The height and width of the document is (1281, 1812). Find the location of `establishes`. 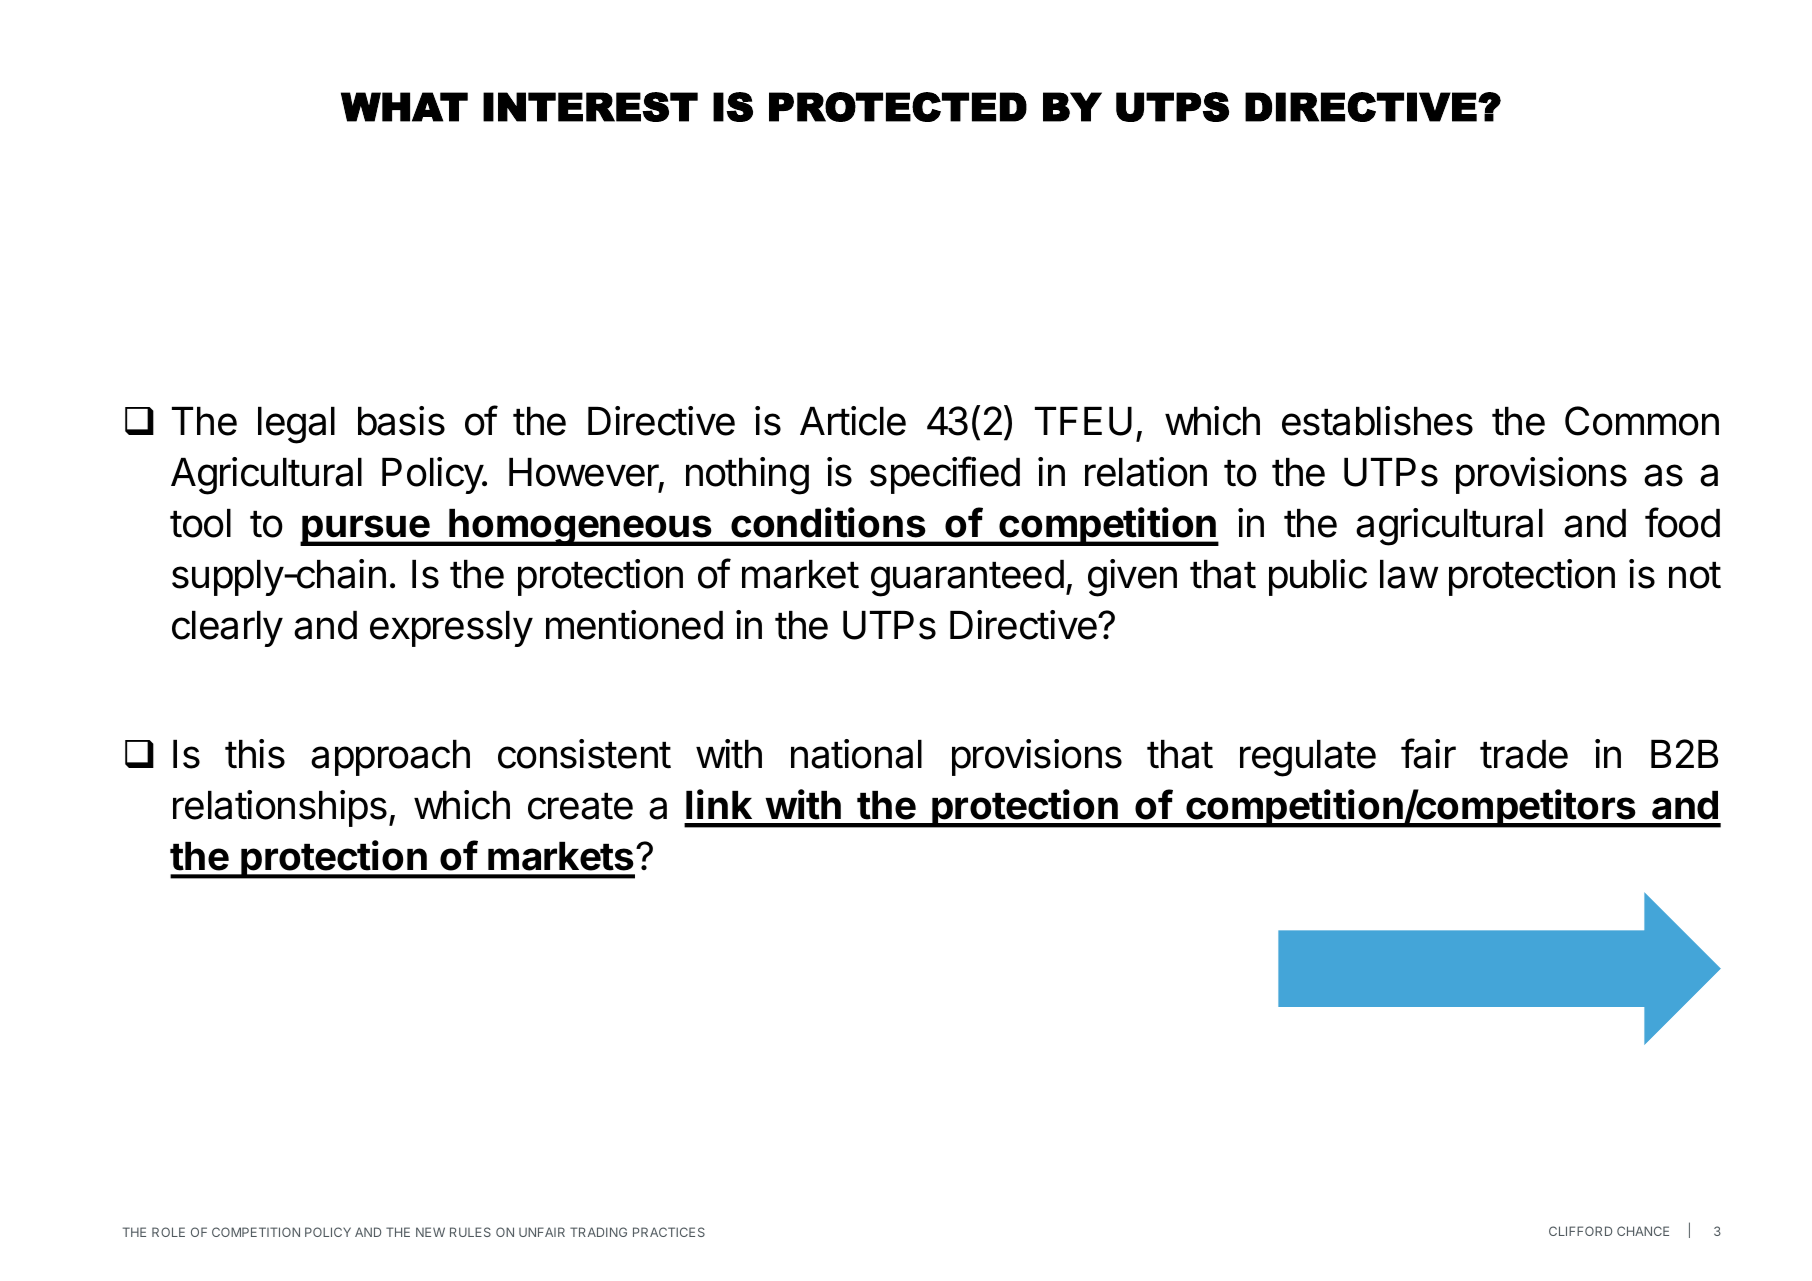

establishes is located at coordinates (1377, 421).
